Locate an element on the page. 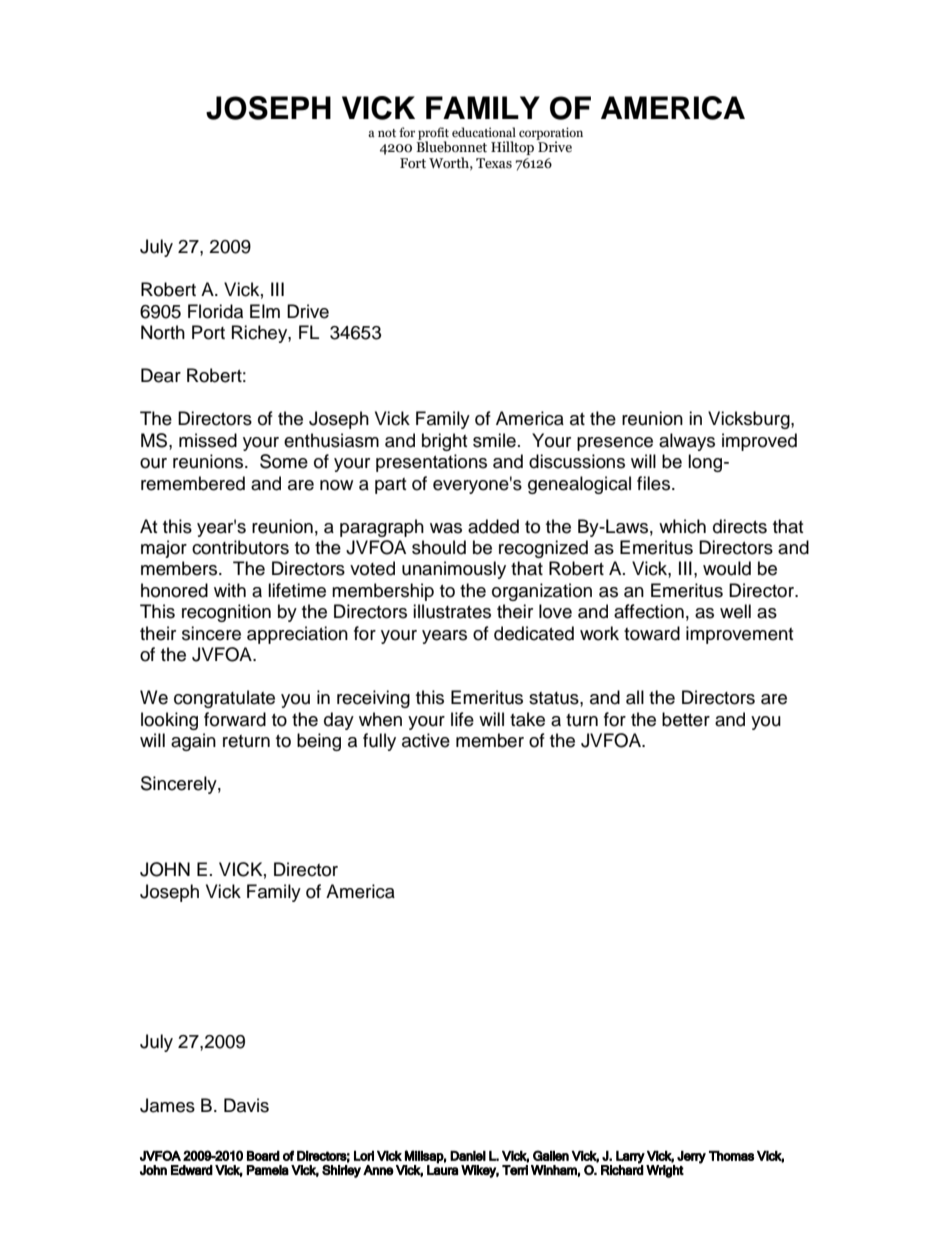  Board is located at coordinates (263, 1156).
